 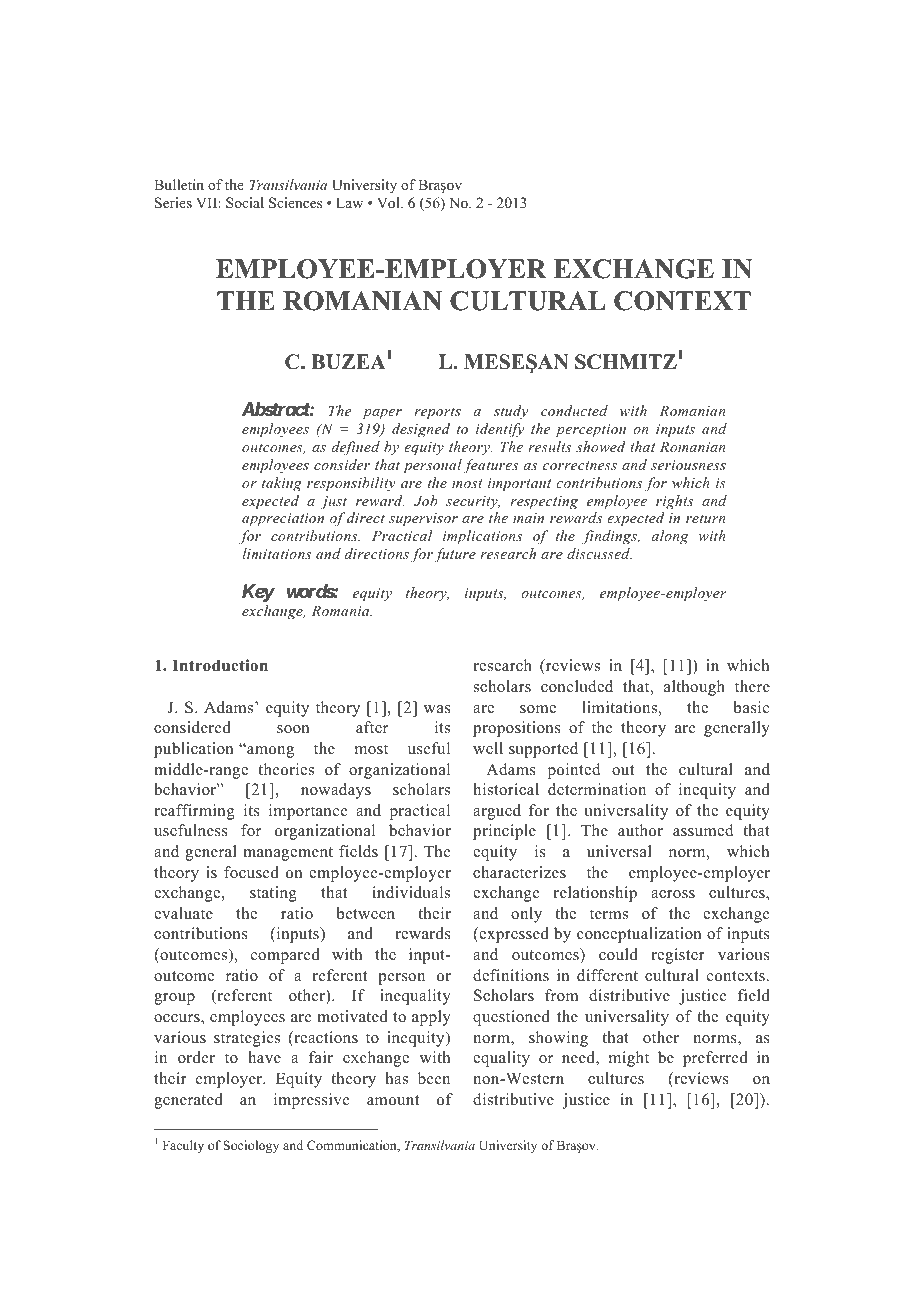 What do you see at coordinates (694, 688) in the screenshot?
I see `although` at bounding box center [694, 688].
